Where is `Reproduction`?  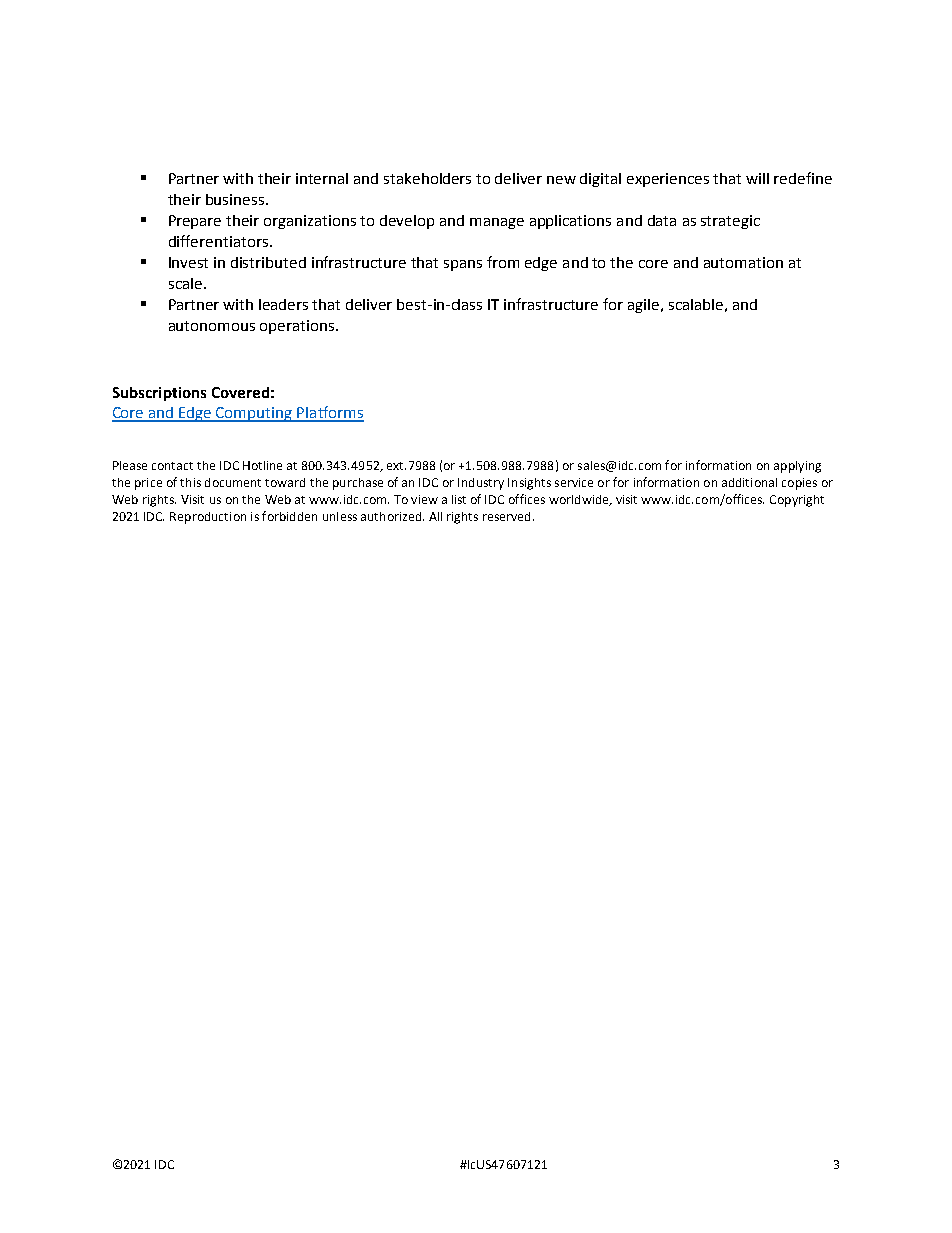 Reproduction is located at coordinates (208, 518).
